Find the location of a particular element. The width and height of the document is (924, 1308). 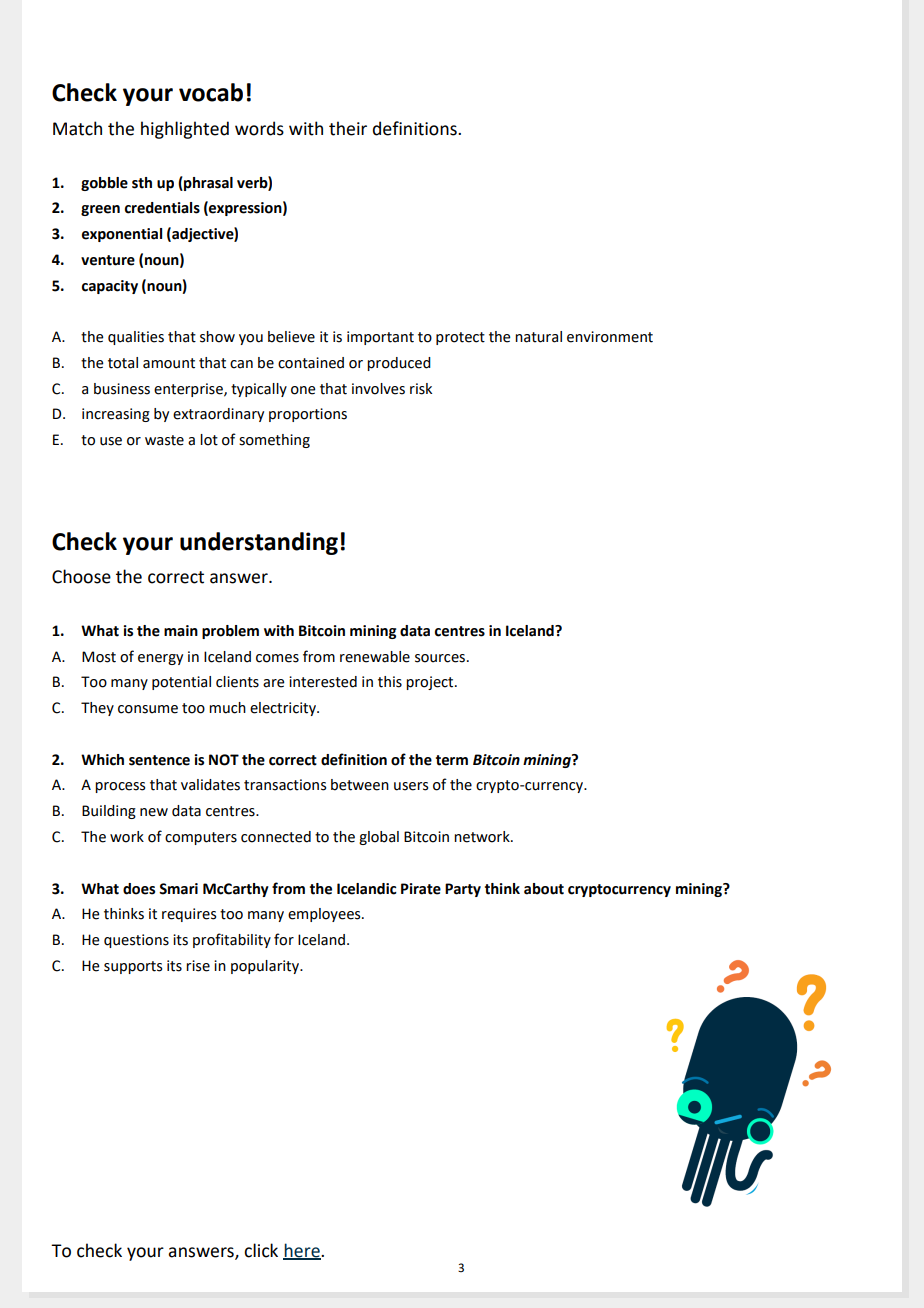

about is located at coordinates (544, 889).
